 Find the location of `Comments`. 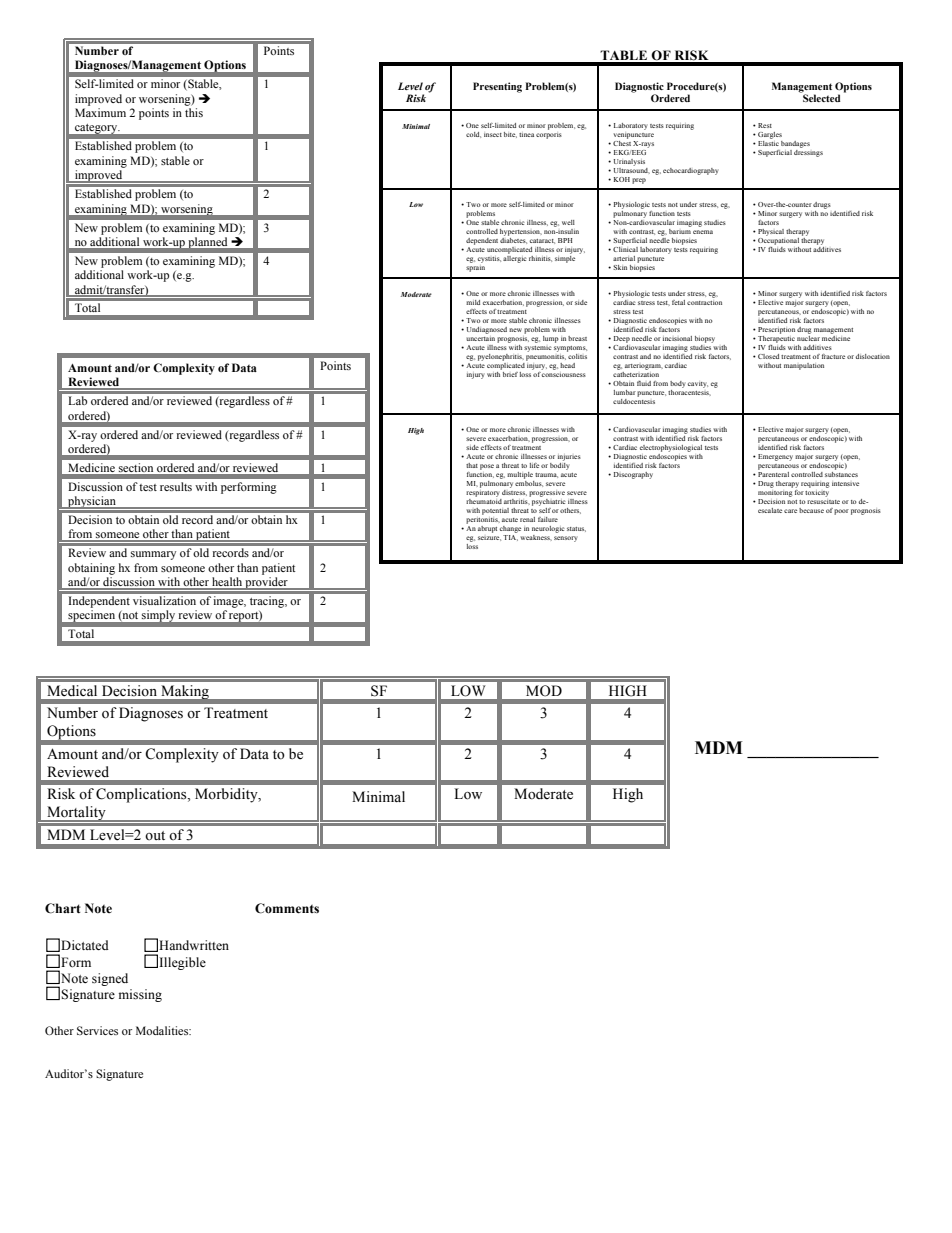

Comments is located at coordinates (287, 908).
